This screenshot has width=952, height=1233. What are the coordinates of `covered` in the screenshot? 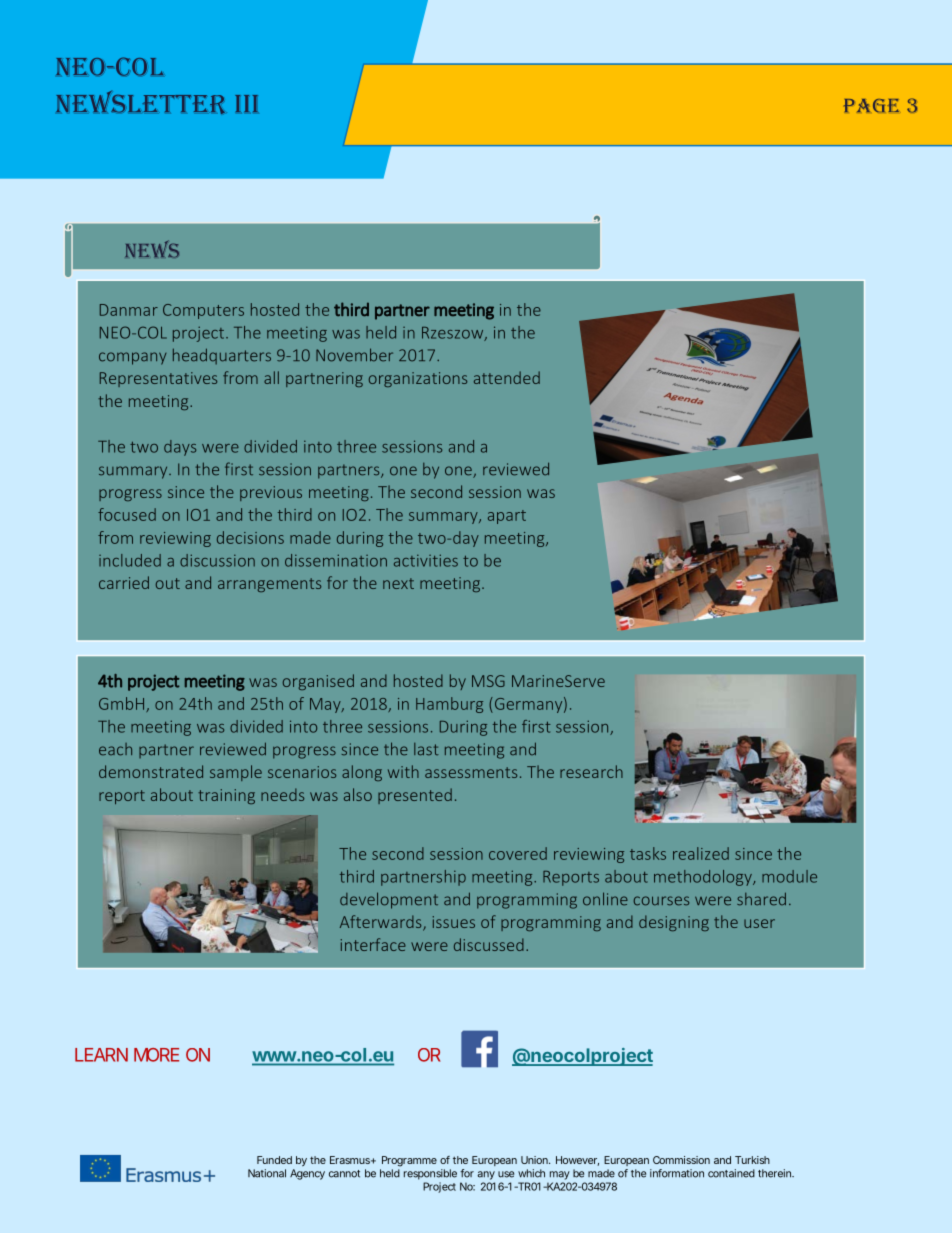 It's located at (518, 853).
